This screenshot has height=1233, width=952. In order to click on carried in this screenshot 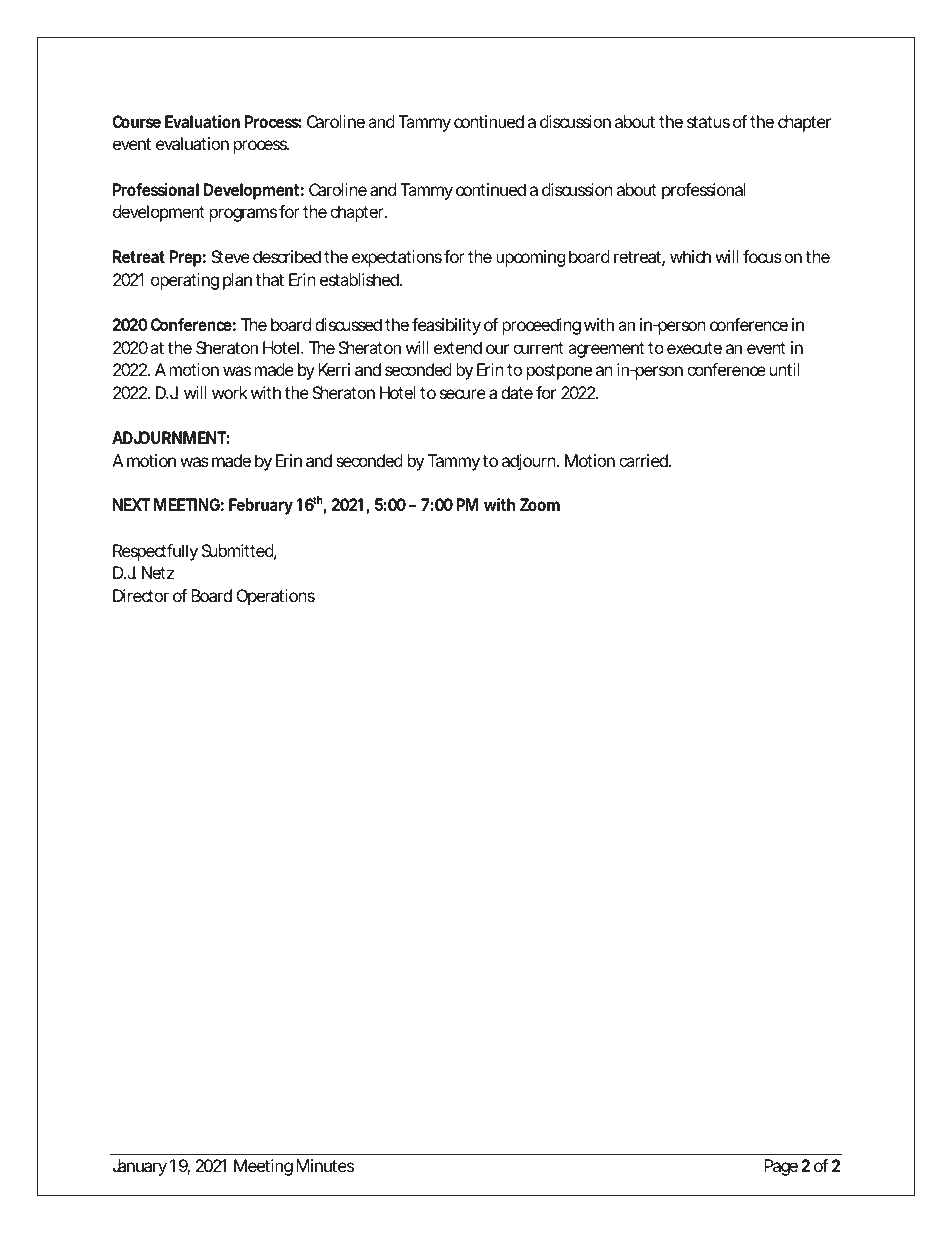, I will do `click(644, 460)`.
